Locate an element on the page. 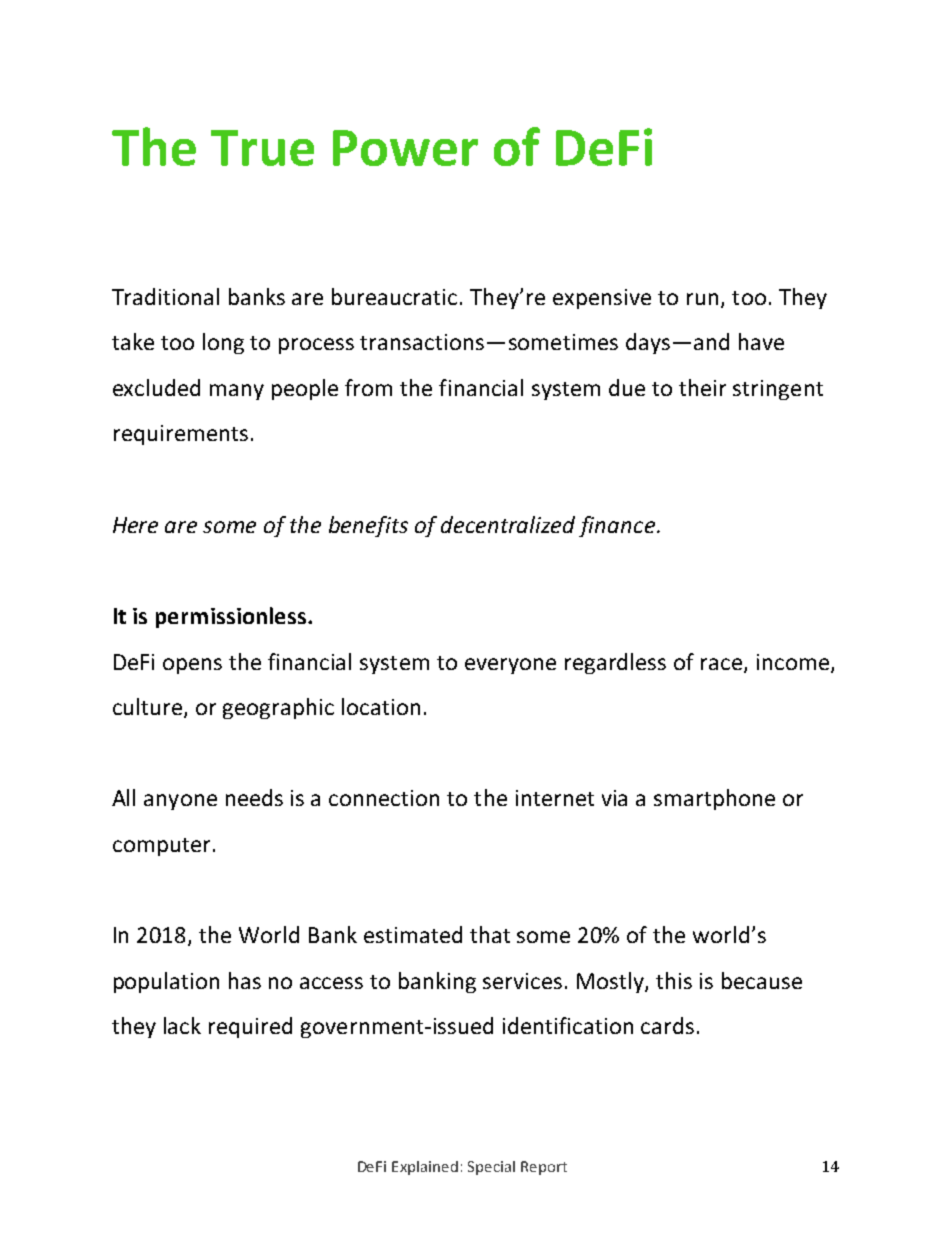 The width and height of the page is (952, 1233). Here is located at coordinates (135, 525).
